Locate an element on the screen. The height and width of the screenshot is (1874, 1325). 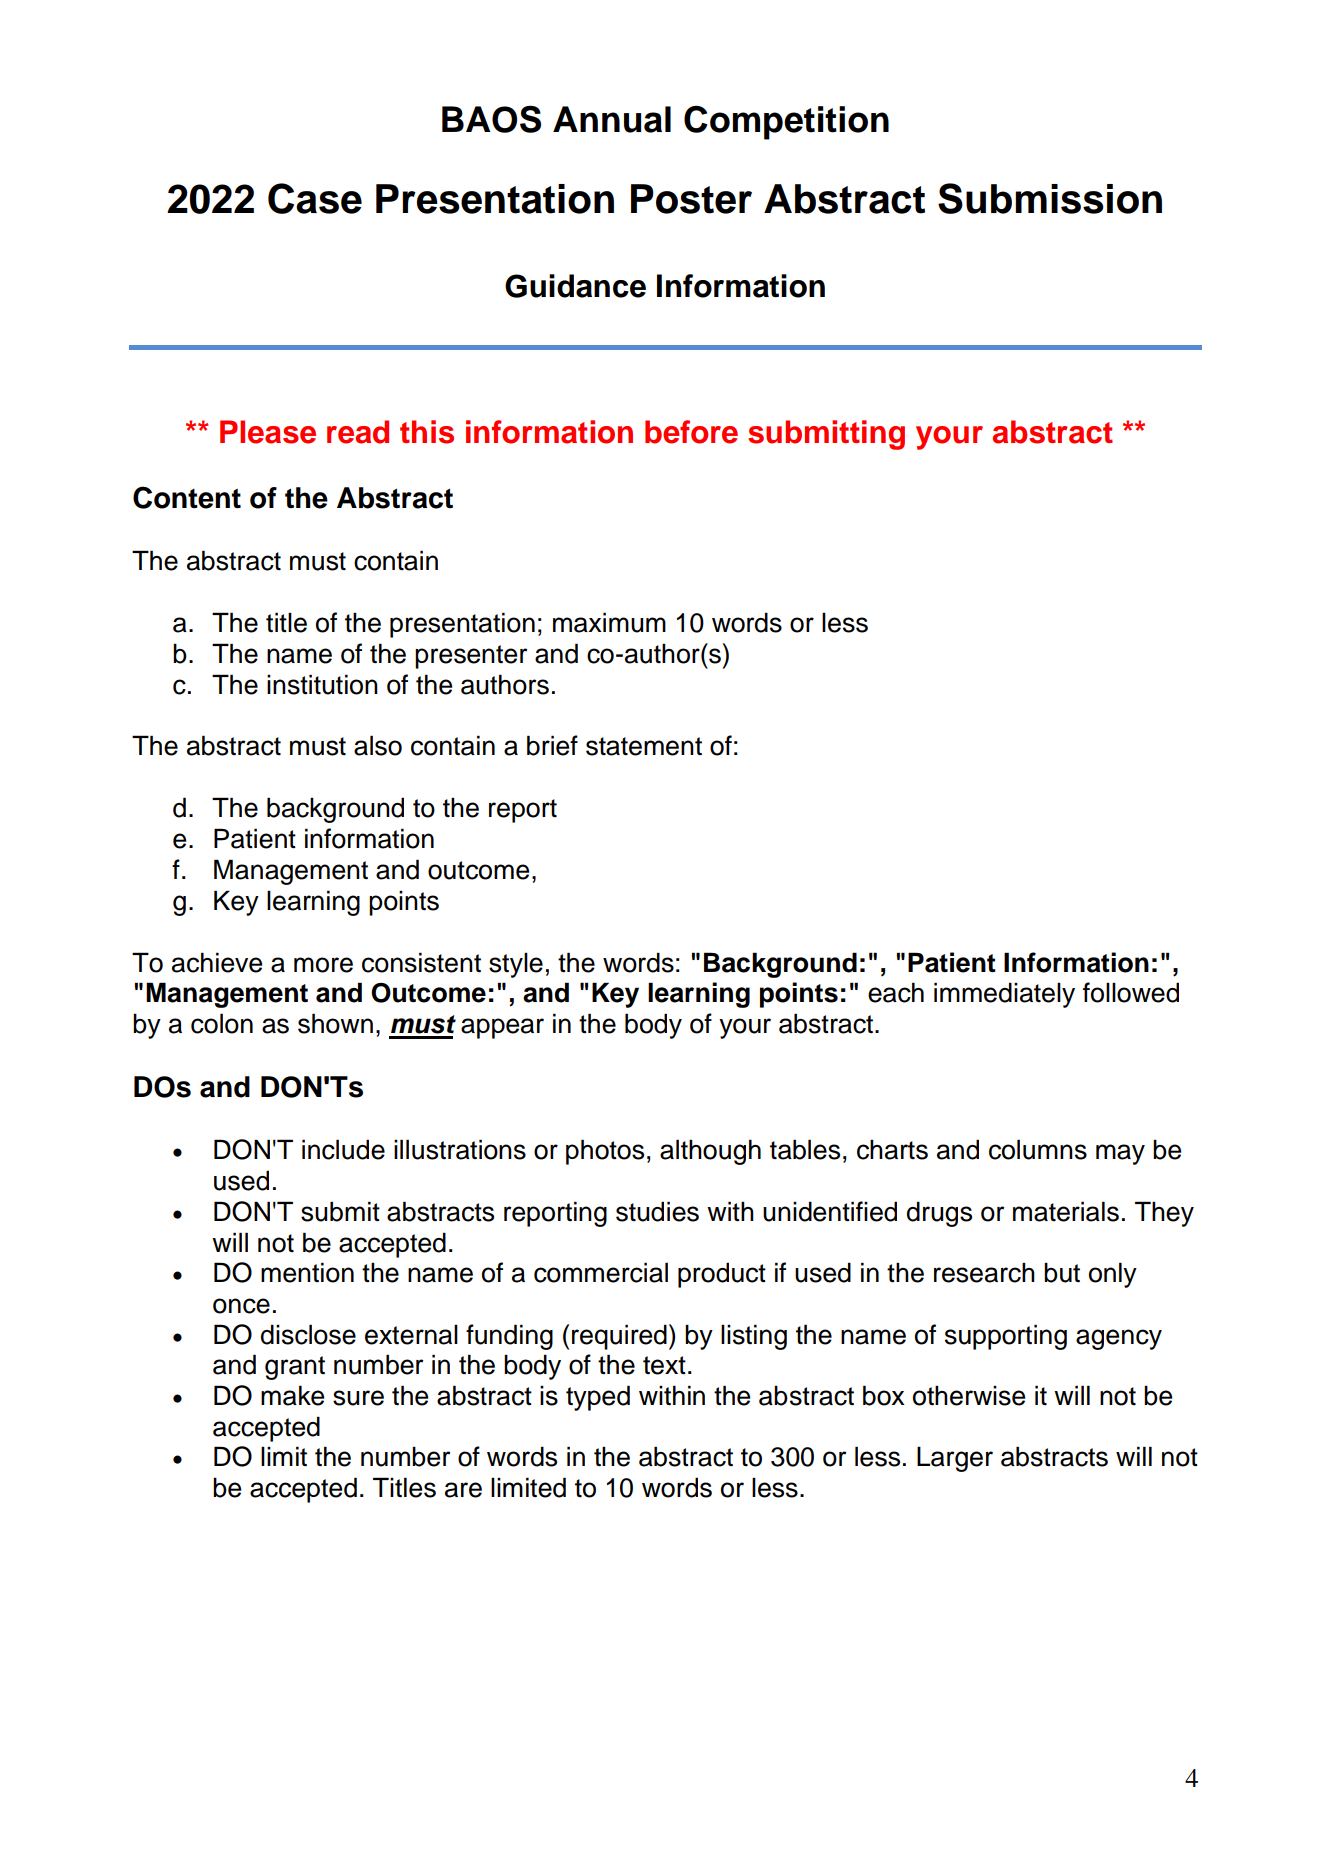
make is located at coordinates (292, 1395).
